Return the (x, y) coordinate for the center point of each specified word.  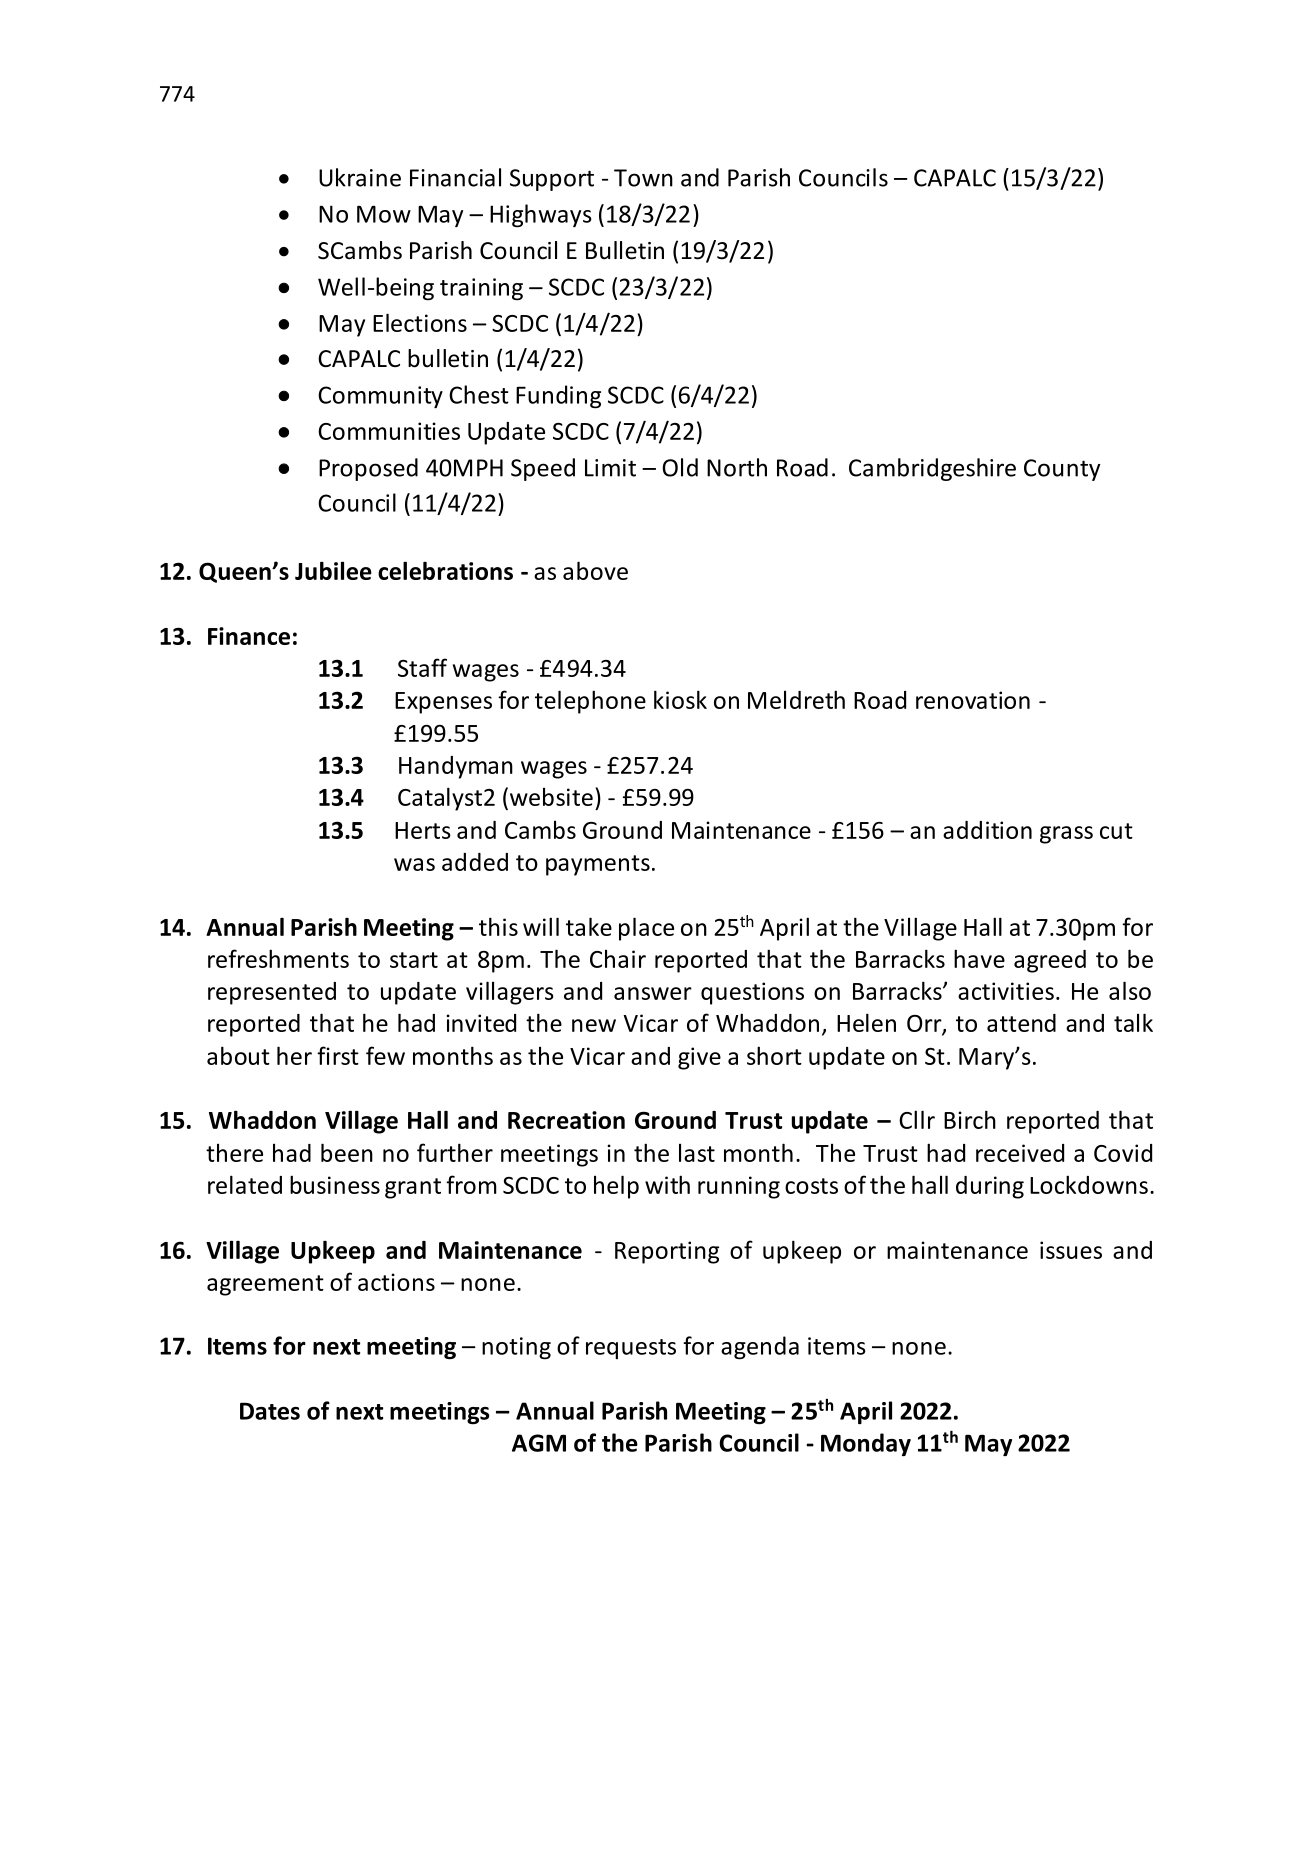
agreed (1050, 961)
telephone (590, 702)
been (347, 1152)
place (646, 929)
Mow (384, 214)
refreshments (278, 958)
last (697, 1153)
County (1062, 470)
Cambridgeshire (932, 469)
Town (643, 178)
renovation (973, 700)
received (1020, 1153)
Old (680, 467)
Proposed (368, 469)
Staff (422, 667)
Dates (270, 1411)
